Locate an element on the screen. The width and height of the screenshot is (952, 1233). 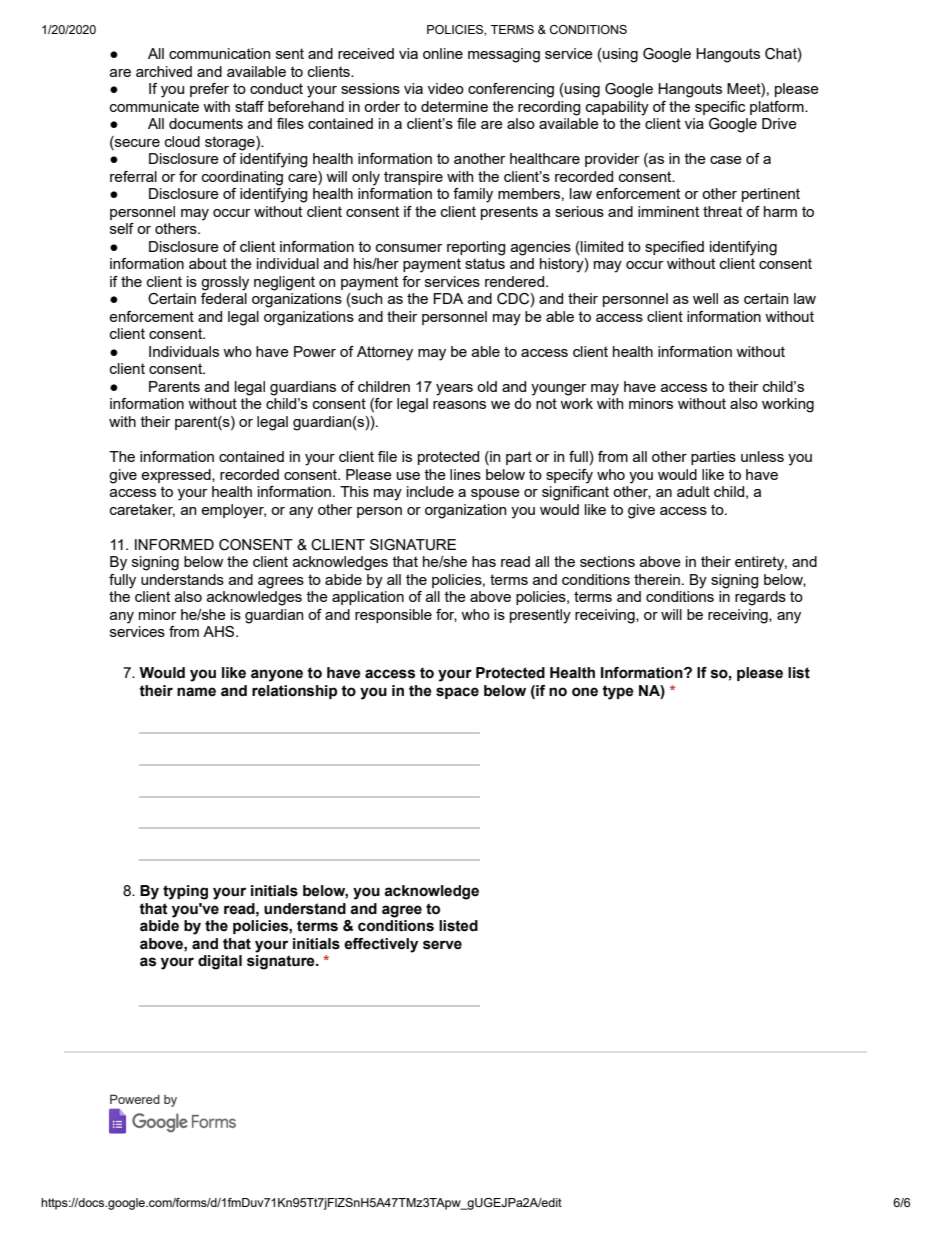
specific is located at coordinates (720, 108).
